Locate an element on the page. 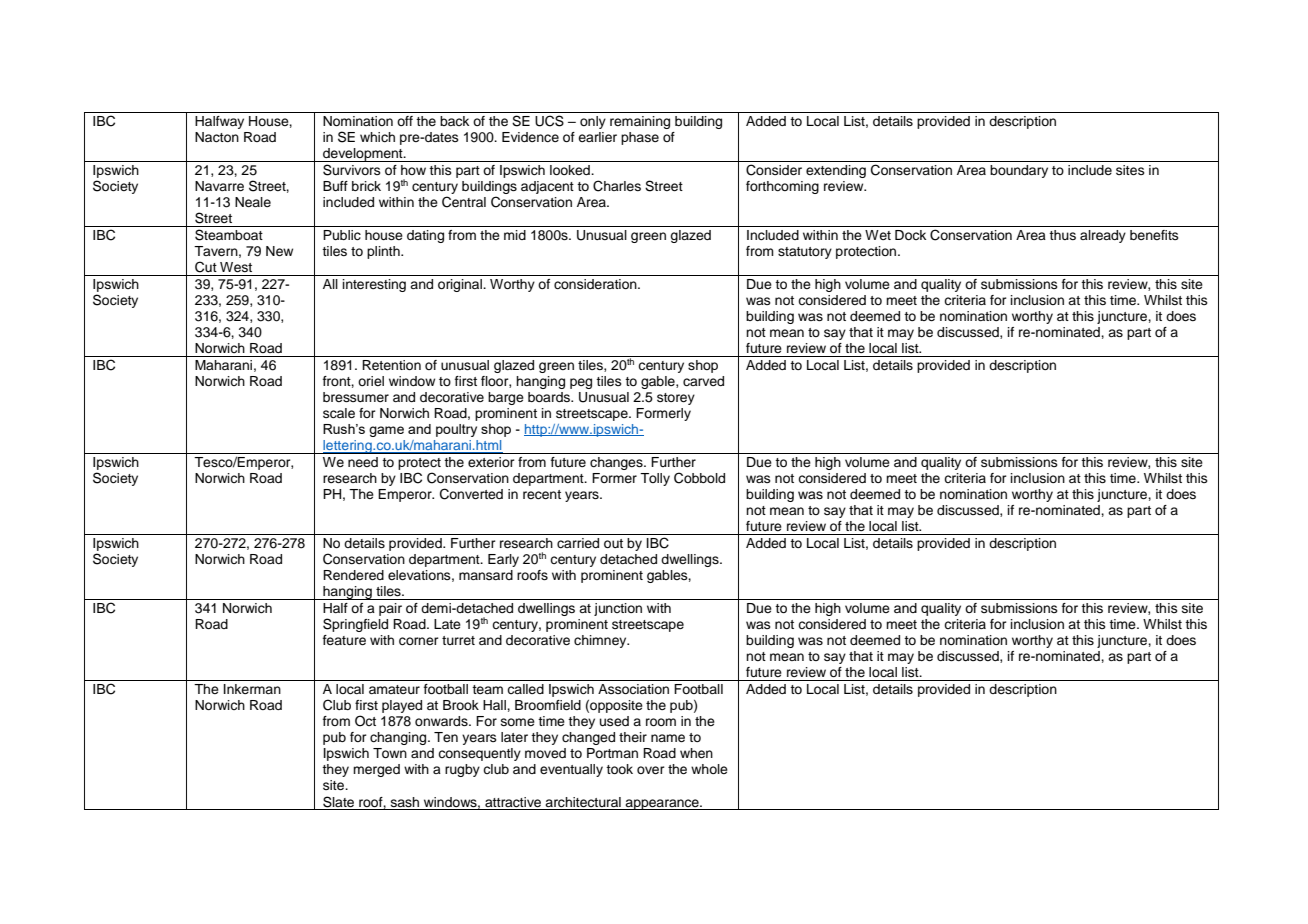 This page has height=924, width=1308. which is located at coordinates (377, 137).
